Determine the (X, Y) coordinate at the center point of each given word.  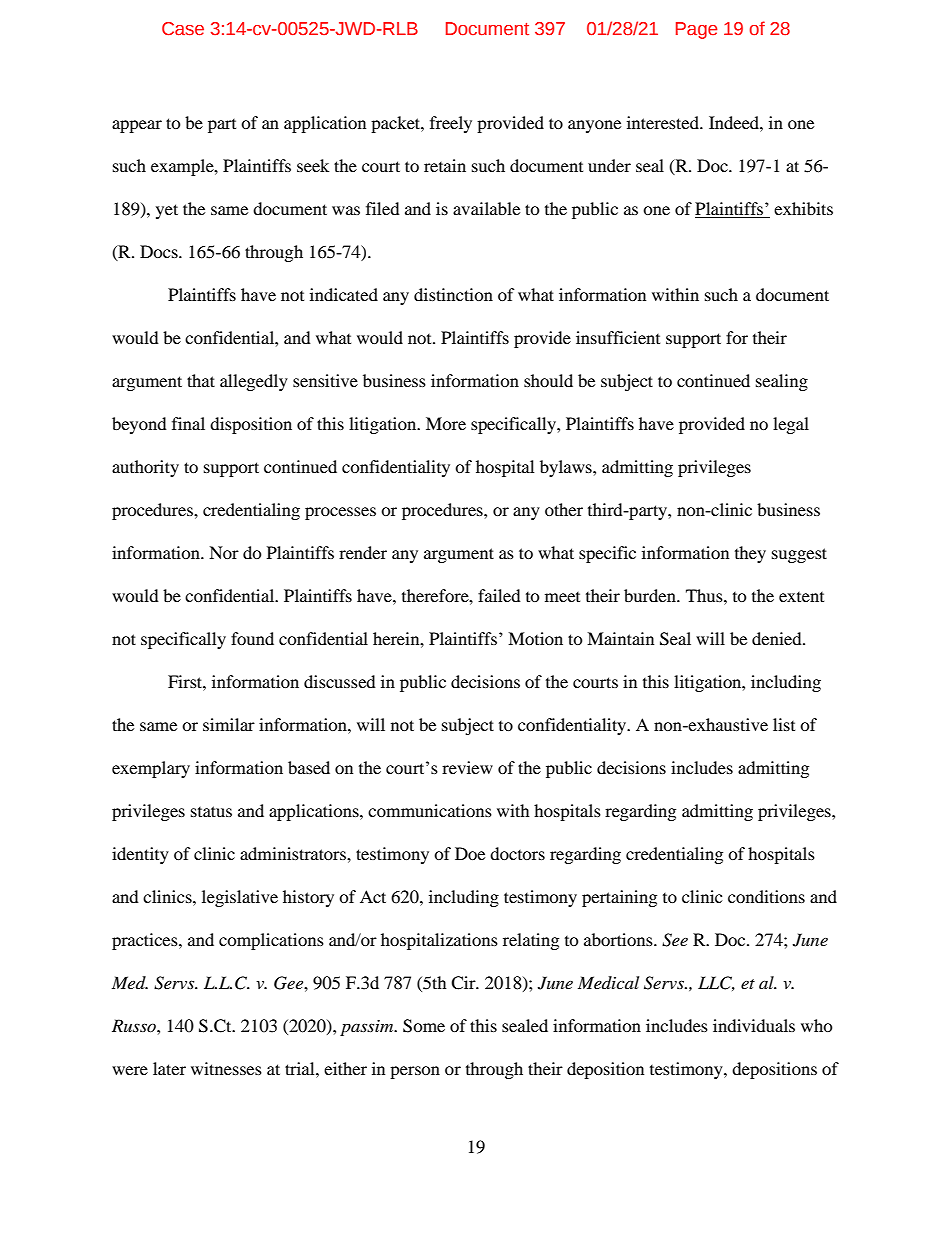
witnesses (226, 1068)
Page (696, 30)
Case (183, 29)
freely (451, 124)
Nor (224, 552)
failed (499, 595)
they (750, 554)
